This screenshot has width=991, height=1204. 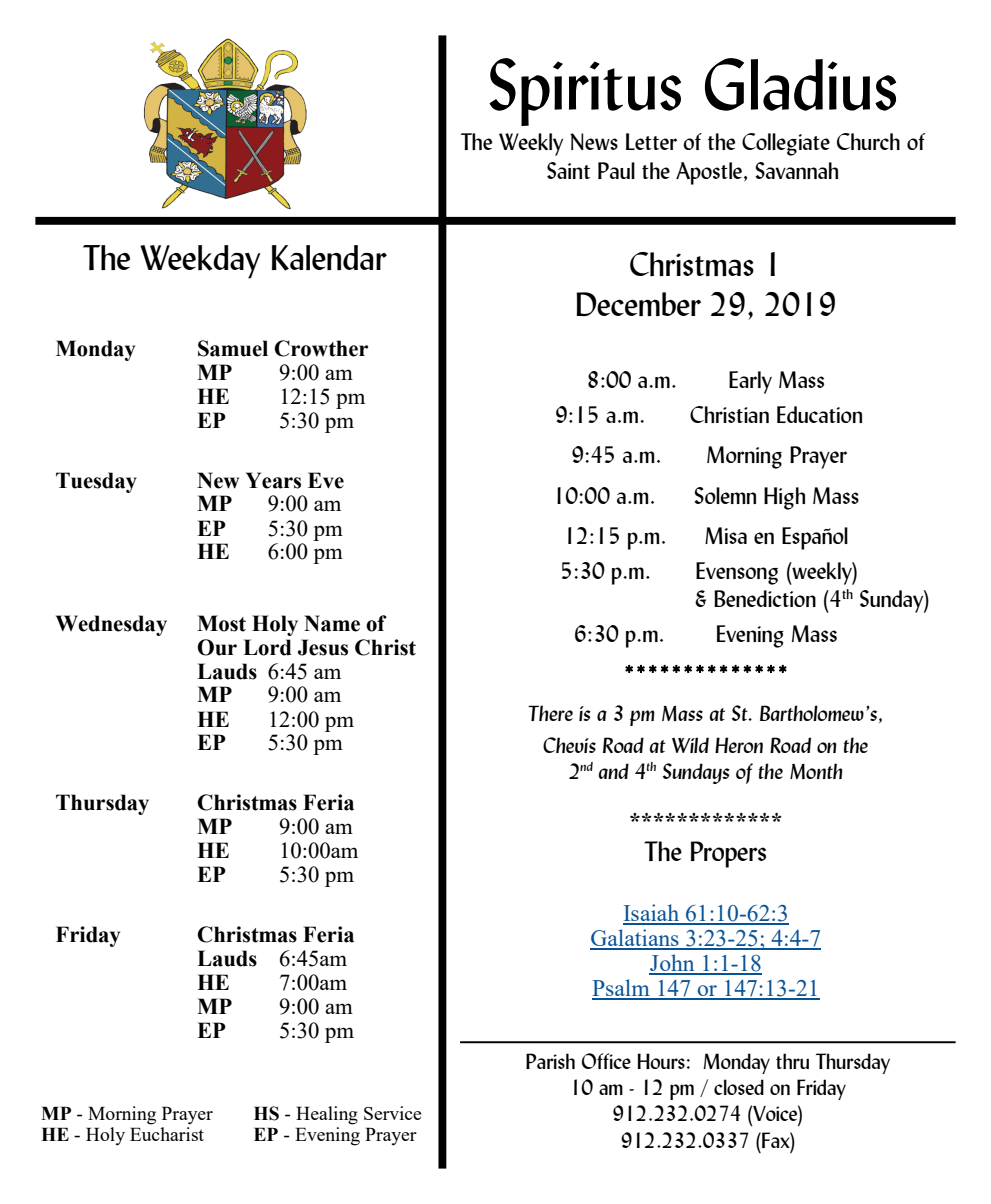 I want to click on Crowther, so click(x=321, y=348).
